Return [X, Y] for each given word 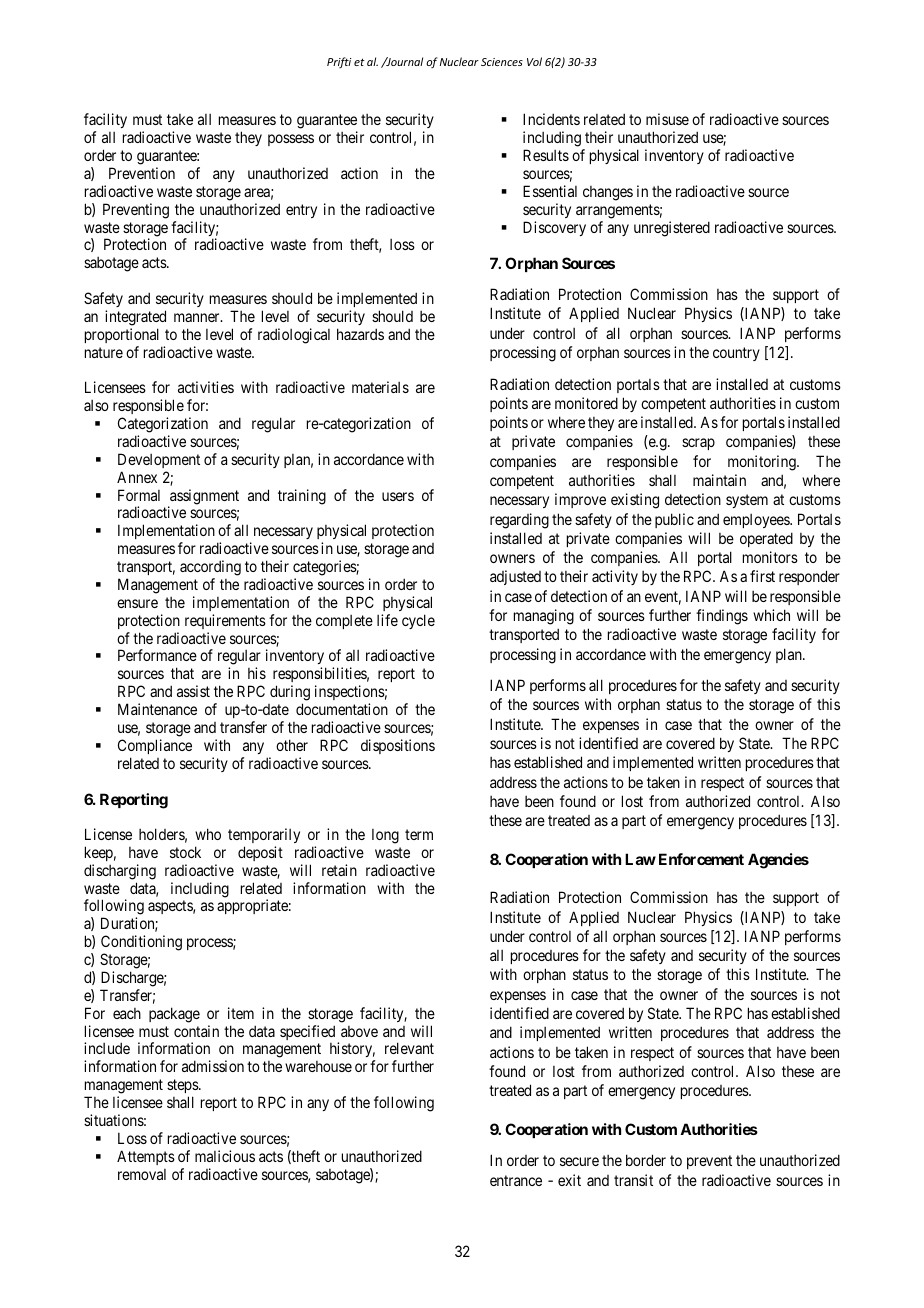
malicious [225, 1156]
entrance [516, 1180]
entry [301, 211]
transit [633, 1180]
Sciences [502, 62]
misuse [667, 119]
